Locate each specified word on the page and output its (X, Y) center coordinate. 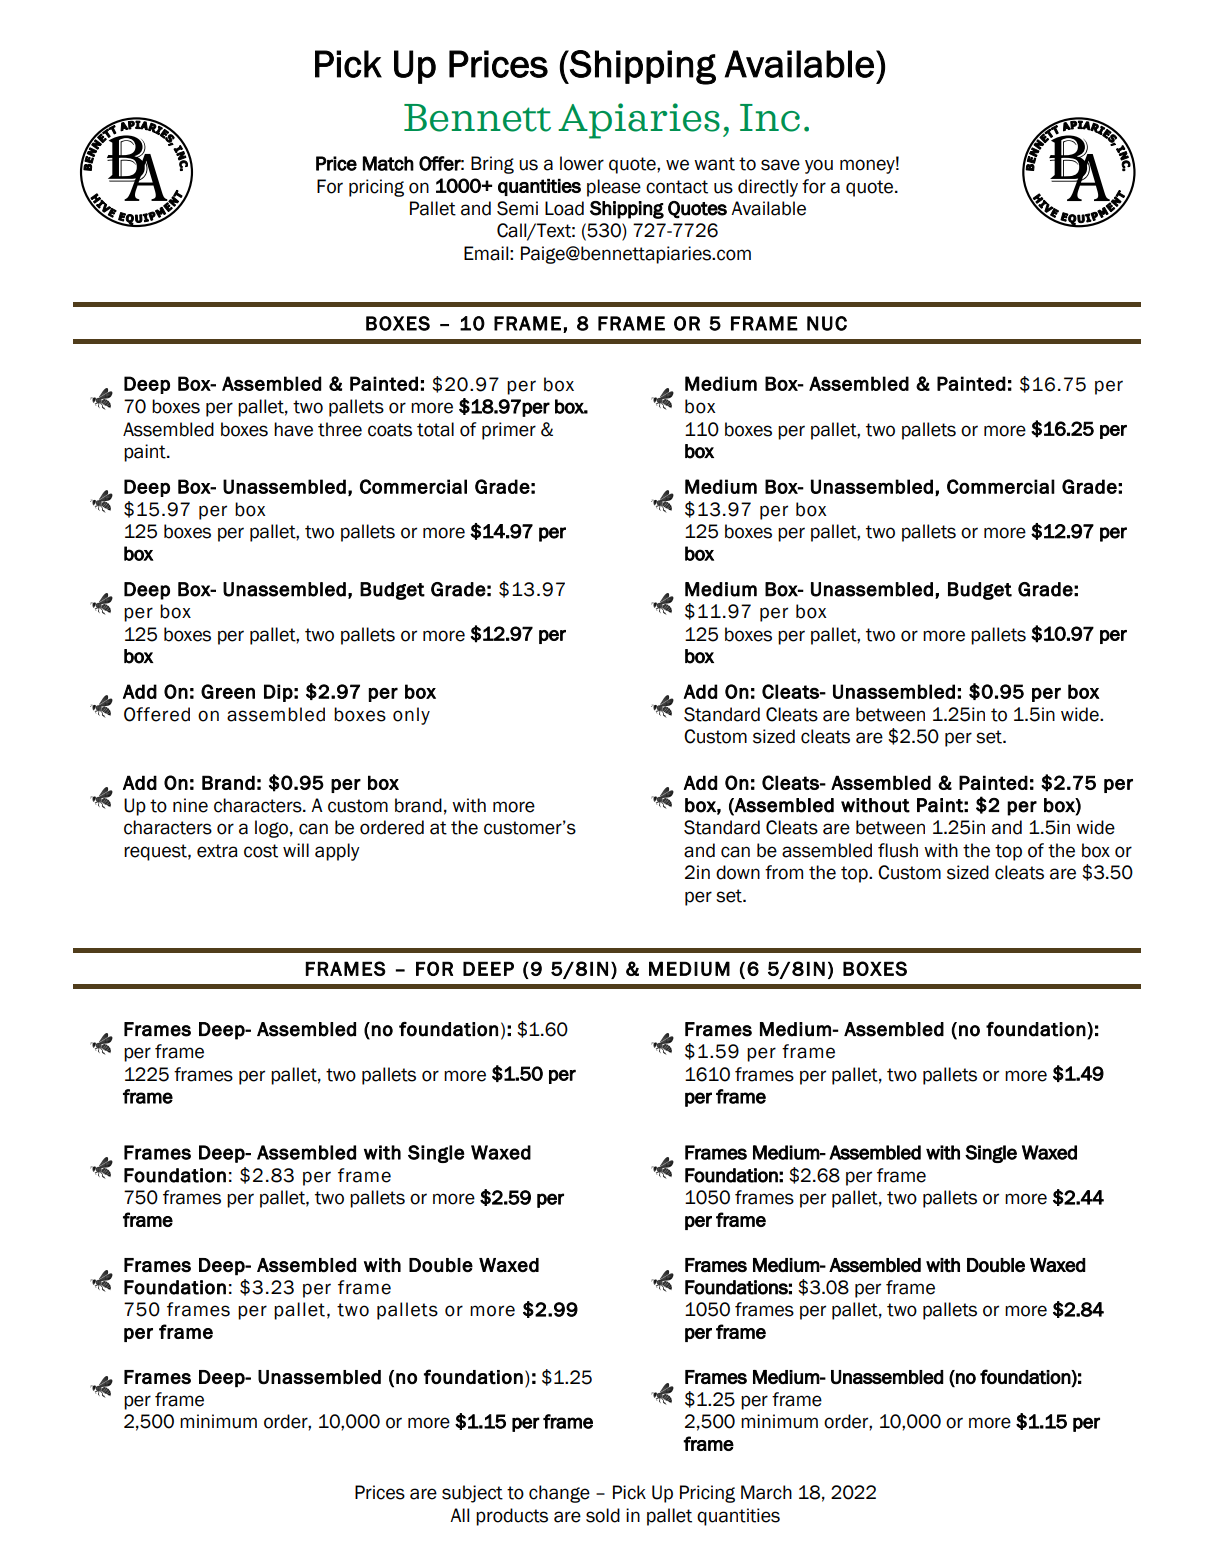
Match (388, 163)
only (411, 716)
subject (472, 1494)
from (784, 872)
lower (582, 163)
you (819, 166)
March (766, 1492)
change (559, 1494)
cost (261, 851)
